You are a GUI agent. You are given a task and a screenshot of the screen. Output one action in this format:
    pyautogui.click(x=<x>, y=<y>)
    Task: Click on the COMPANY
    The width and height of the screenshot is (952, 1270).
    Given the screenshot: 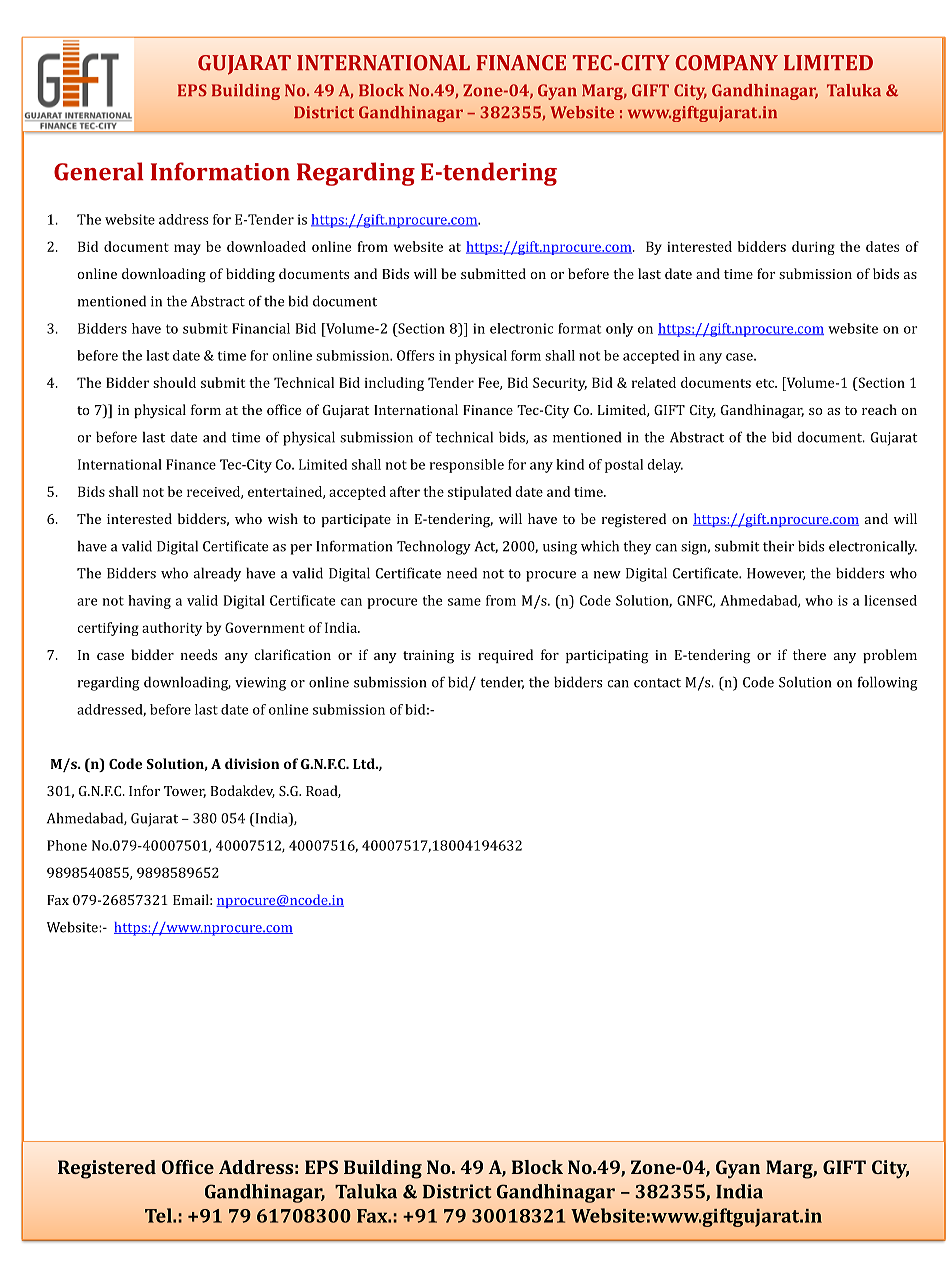 What is the action you would take?
    pyautogui.click(x=726, y=63)
